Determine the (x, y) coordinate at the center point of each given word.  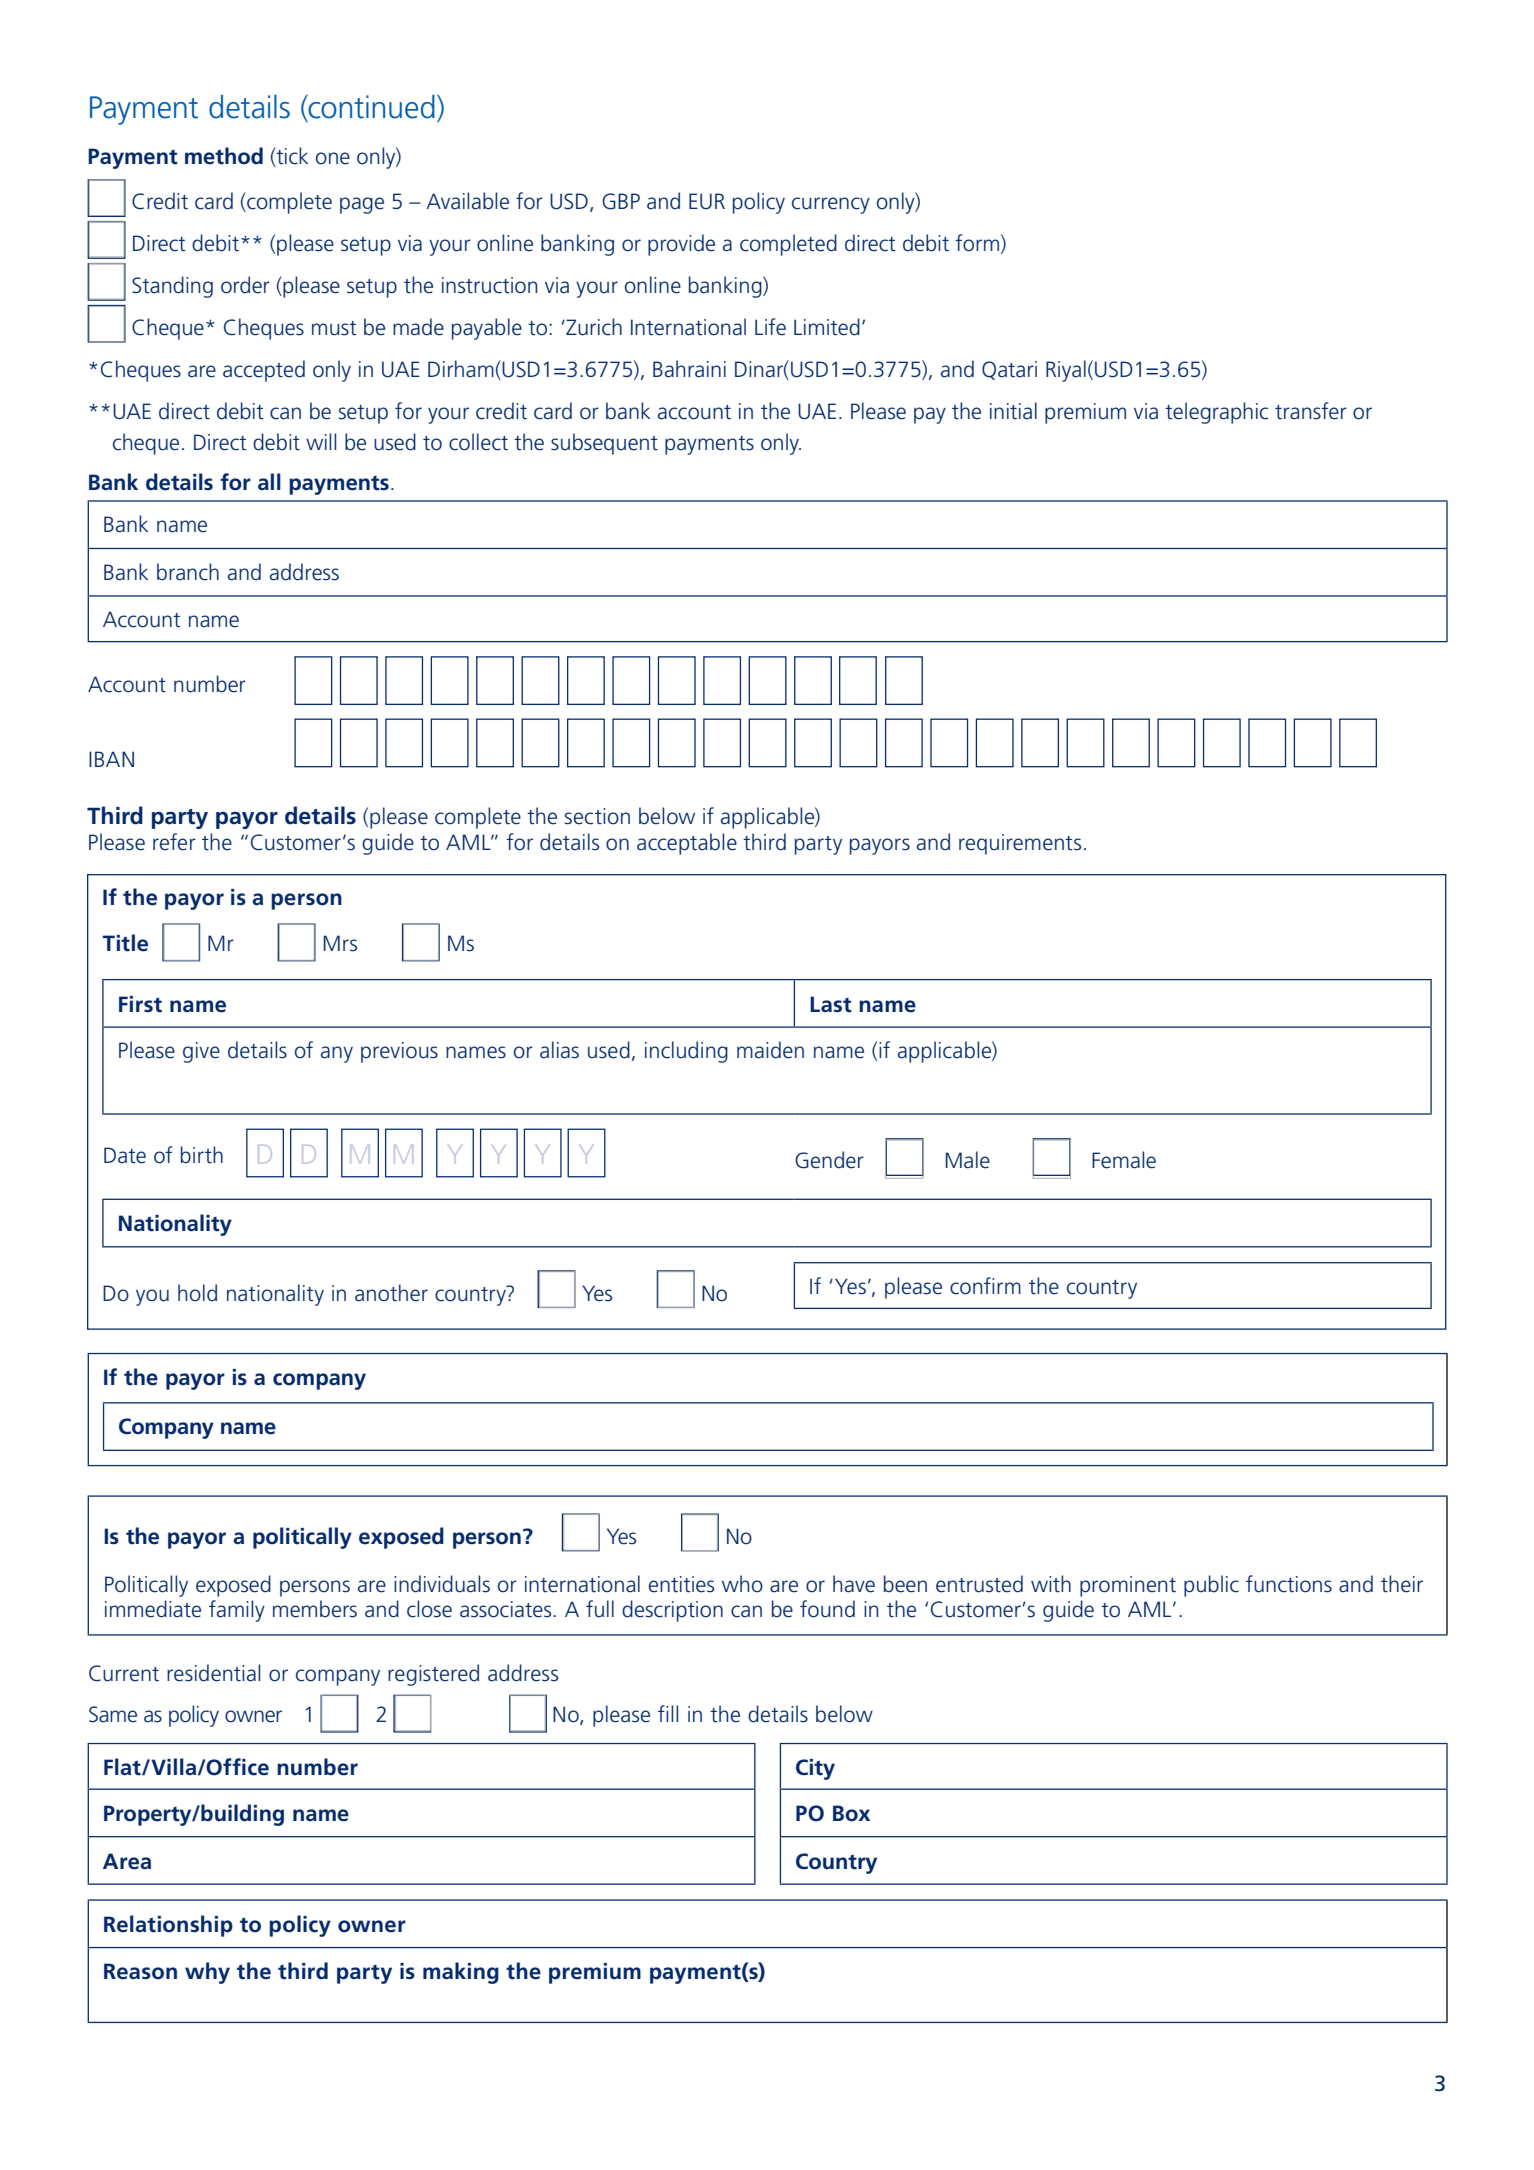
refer (174, 842)
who (742, 1584)
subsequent (604, 444)
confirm (985, 1286)
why (207, 1973)
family (237, 1611)
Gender (829, 1160)
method (224, 156)
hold (197, 1293)
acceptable (687, 844)
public (1211, 1586)
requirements (1020, 844)
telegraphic (1216, 413)
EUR (707, 201)
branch (188, 572)
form (977, 243)
